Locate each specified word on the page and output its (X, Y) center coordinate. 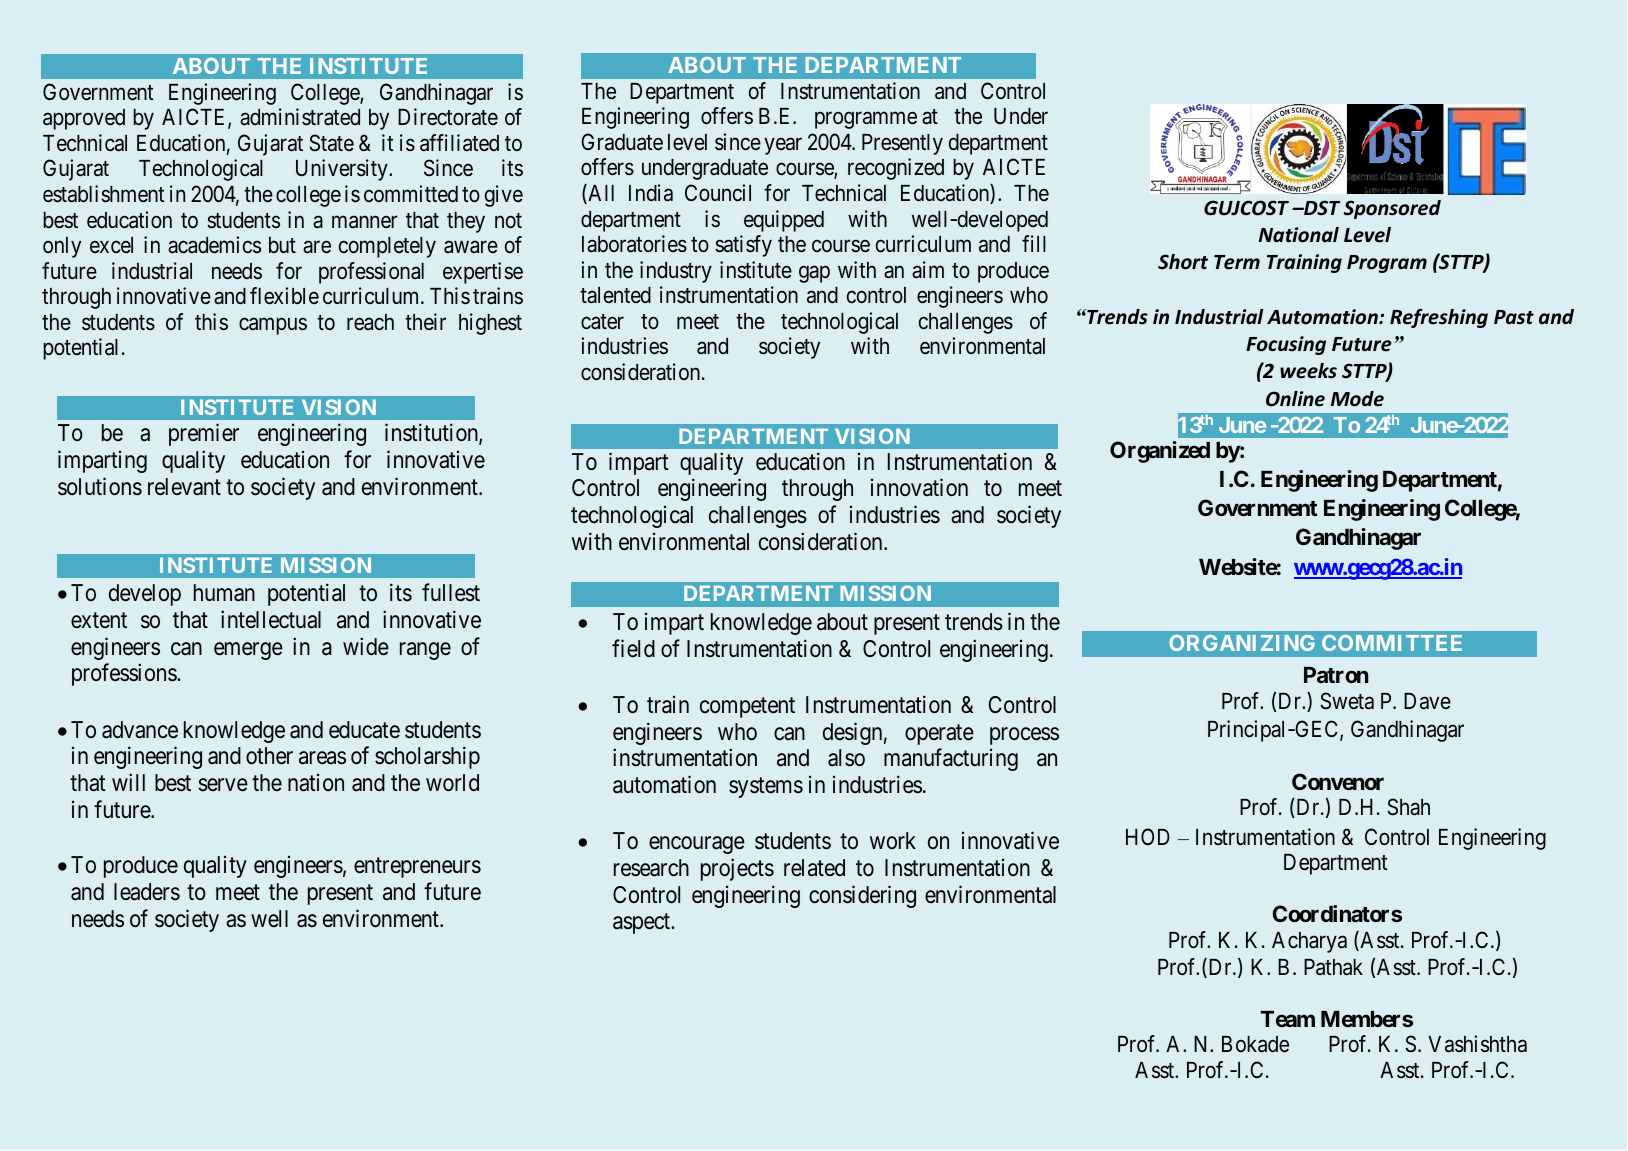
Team (1288, 1019)
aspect (643, 924)
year (783, 146)
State (332, 143)
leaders (147, 892)
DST (1321, 208)
